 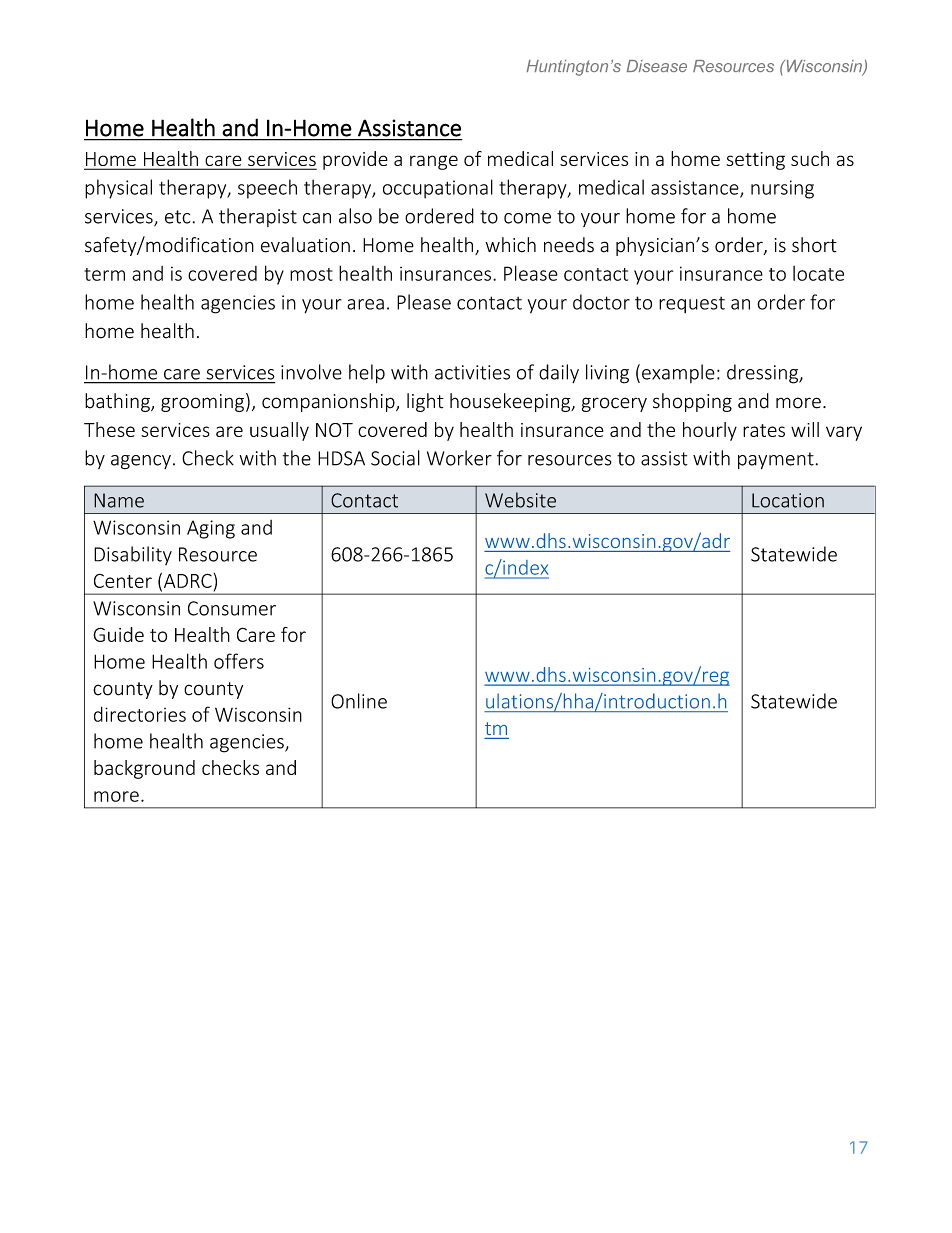 I want to click on offers, so click(x=239, y=661).
